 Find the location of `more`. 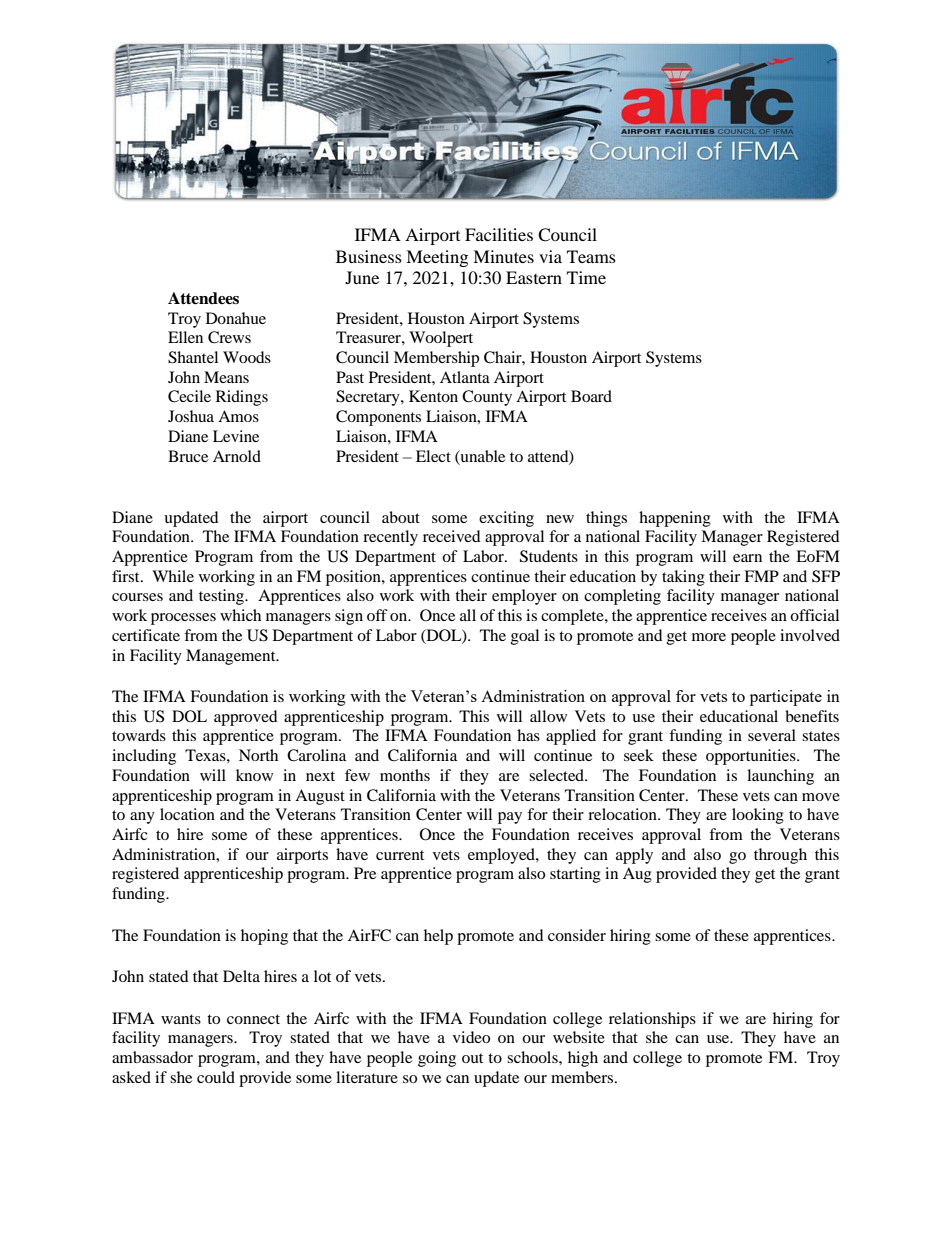

more is located at coordinates (709, 637).
